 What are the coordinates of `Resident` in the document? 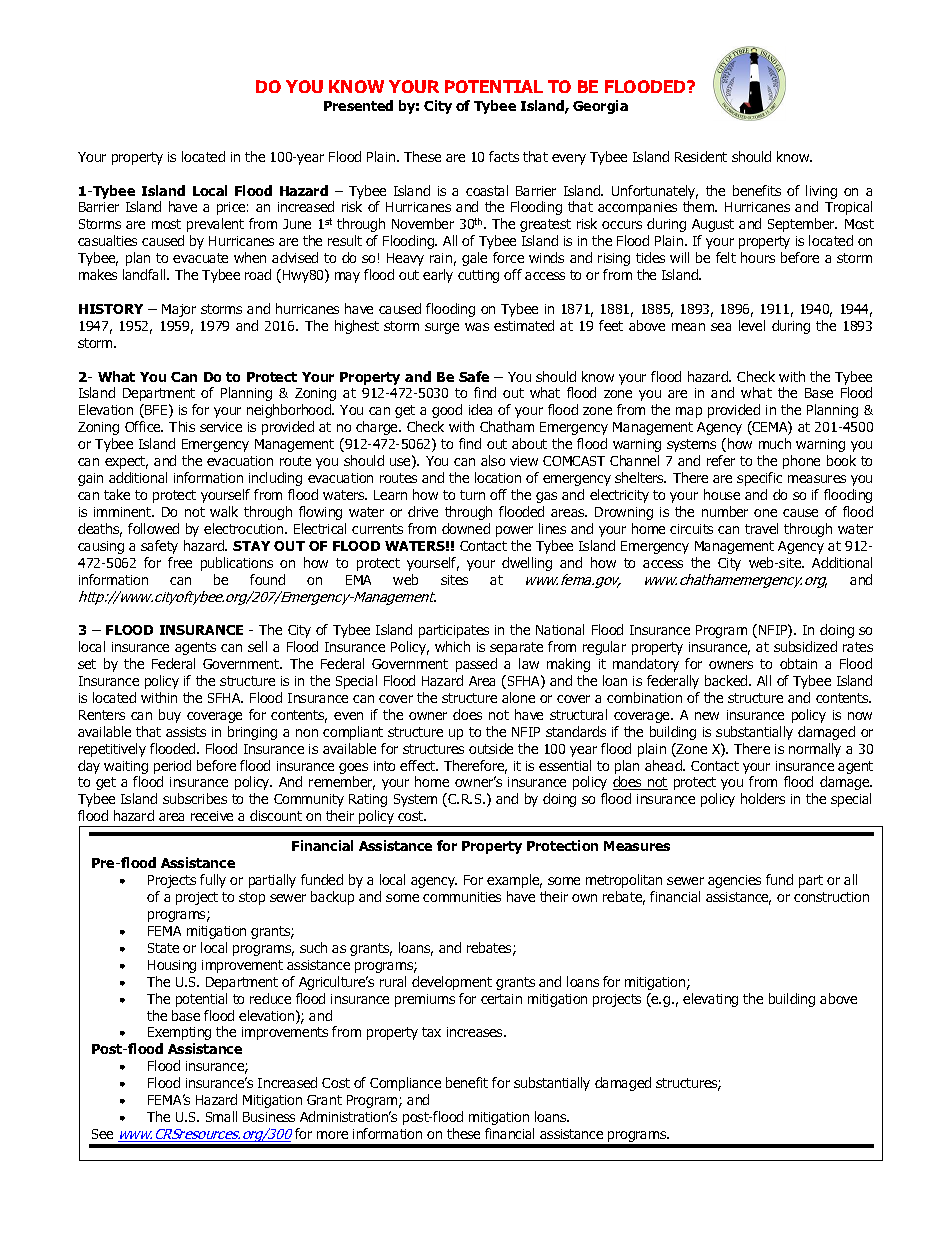 It's located at (701, 156).
